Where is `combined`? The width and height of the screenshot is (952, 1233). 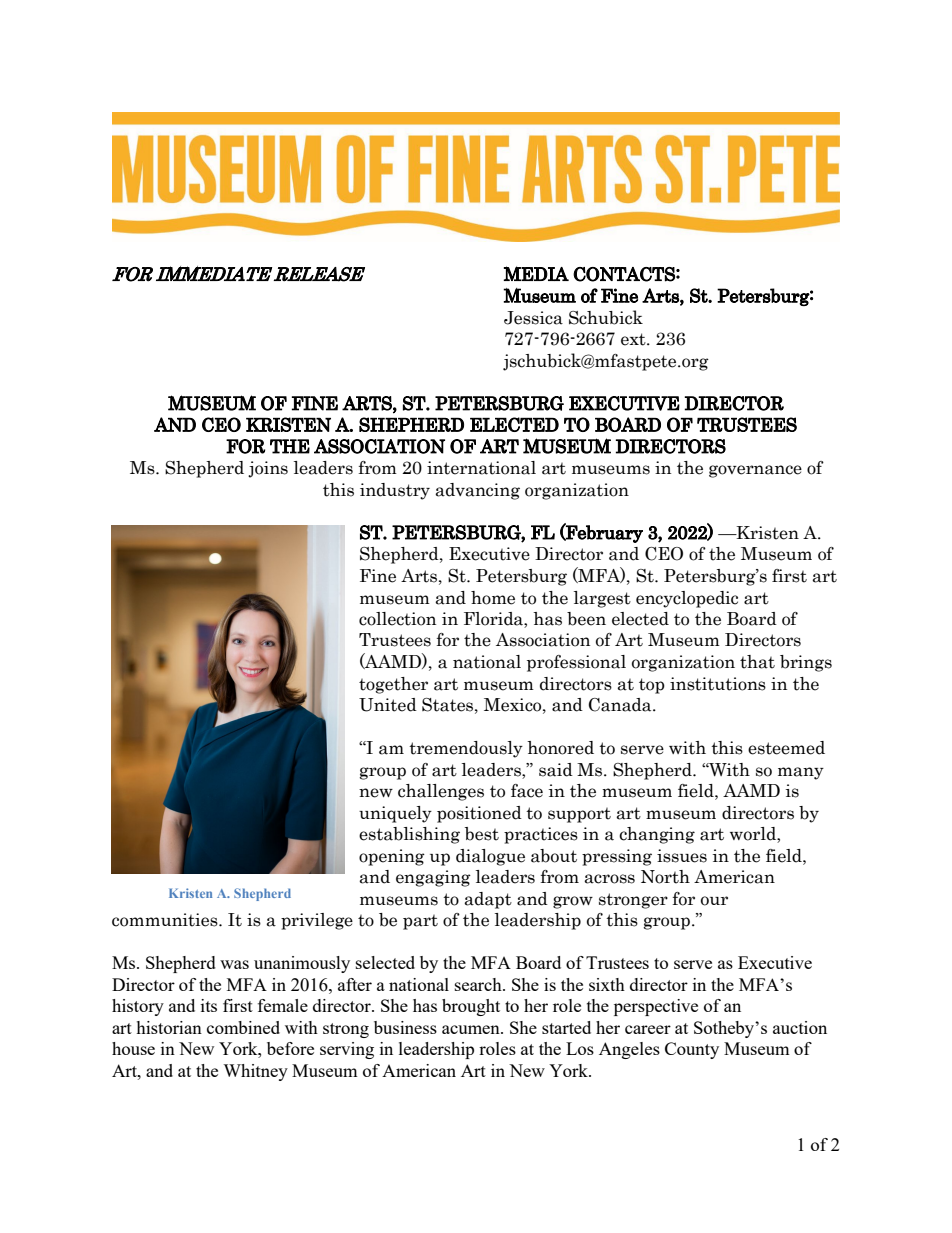
combined is located at coordinates (243, 1027).
